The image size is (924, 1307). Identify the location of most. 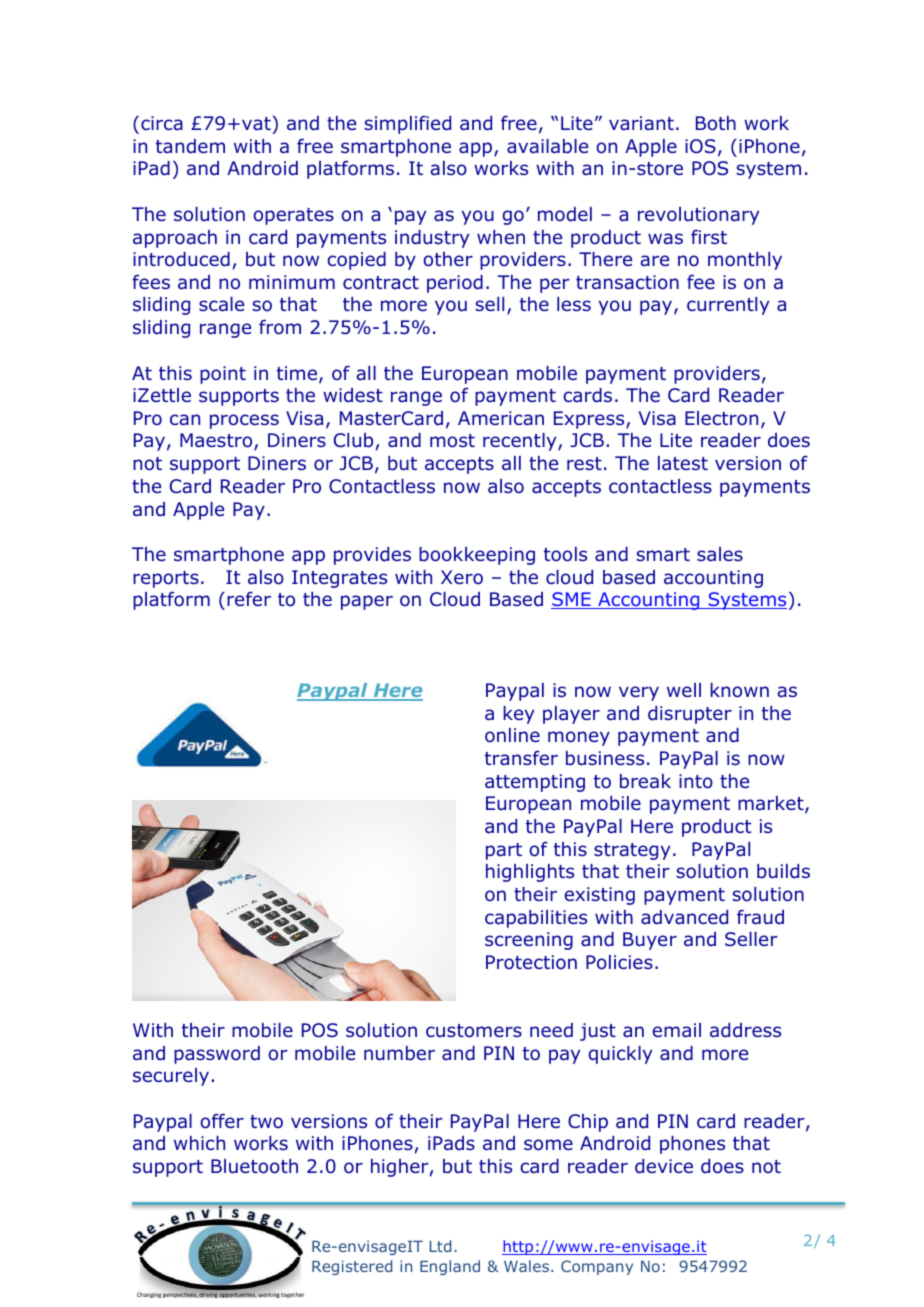
(452, 441).
